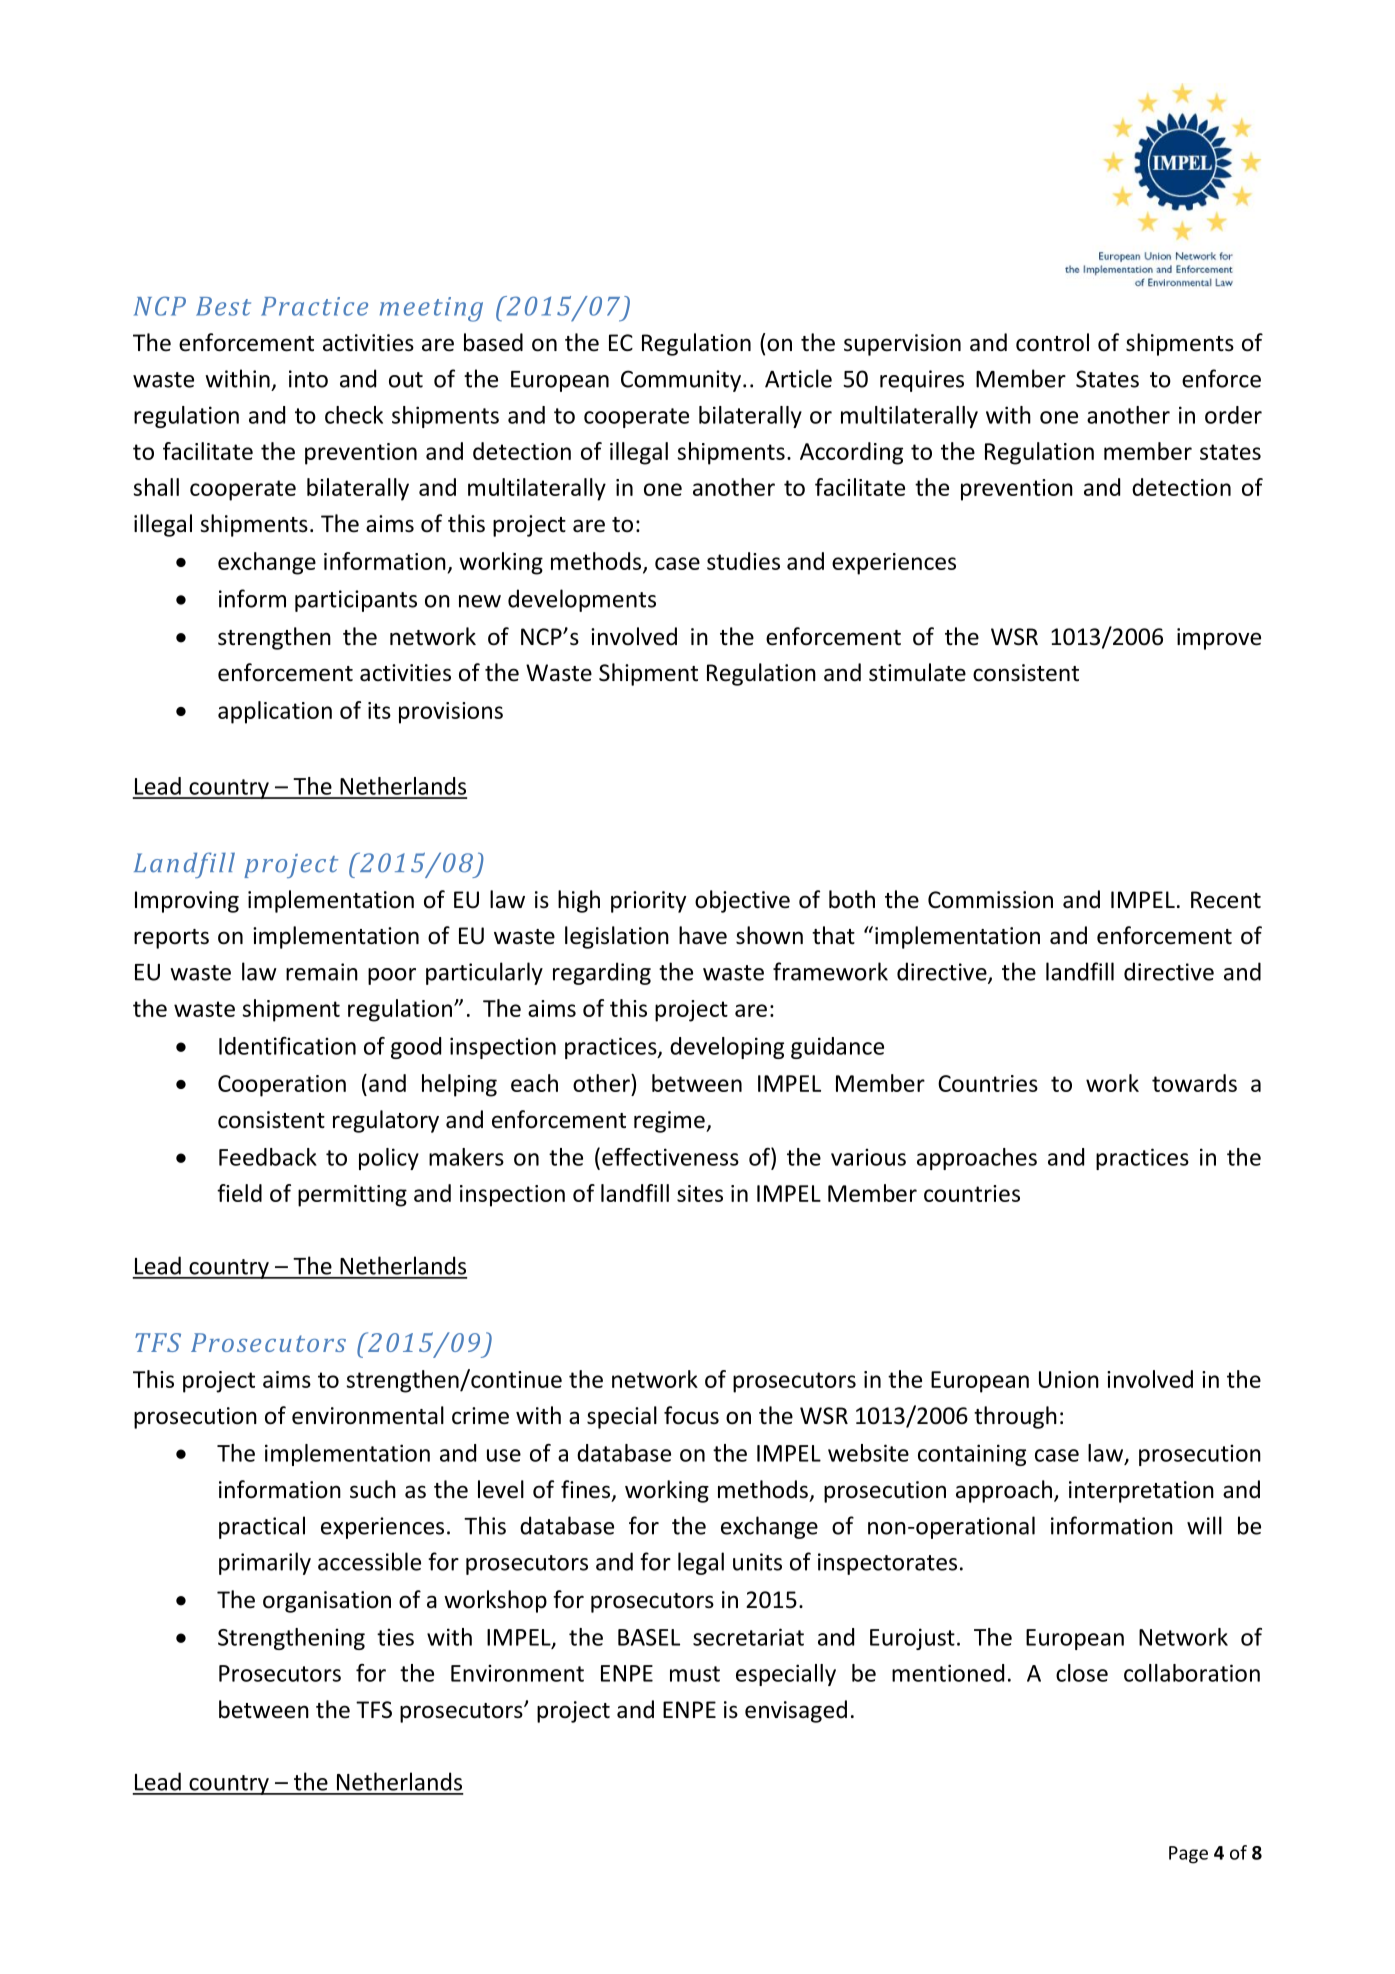 The width and height of the screenshot is (1395, 1974). I want to click on Community, so click(681, 381).
